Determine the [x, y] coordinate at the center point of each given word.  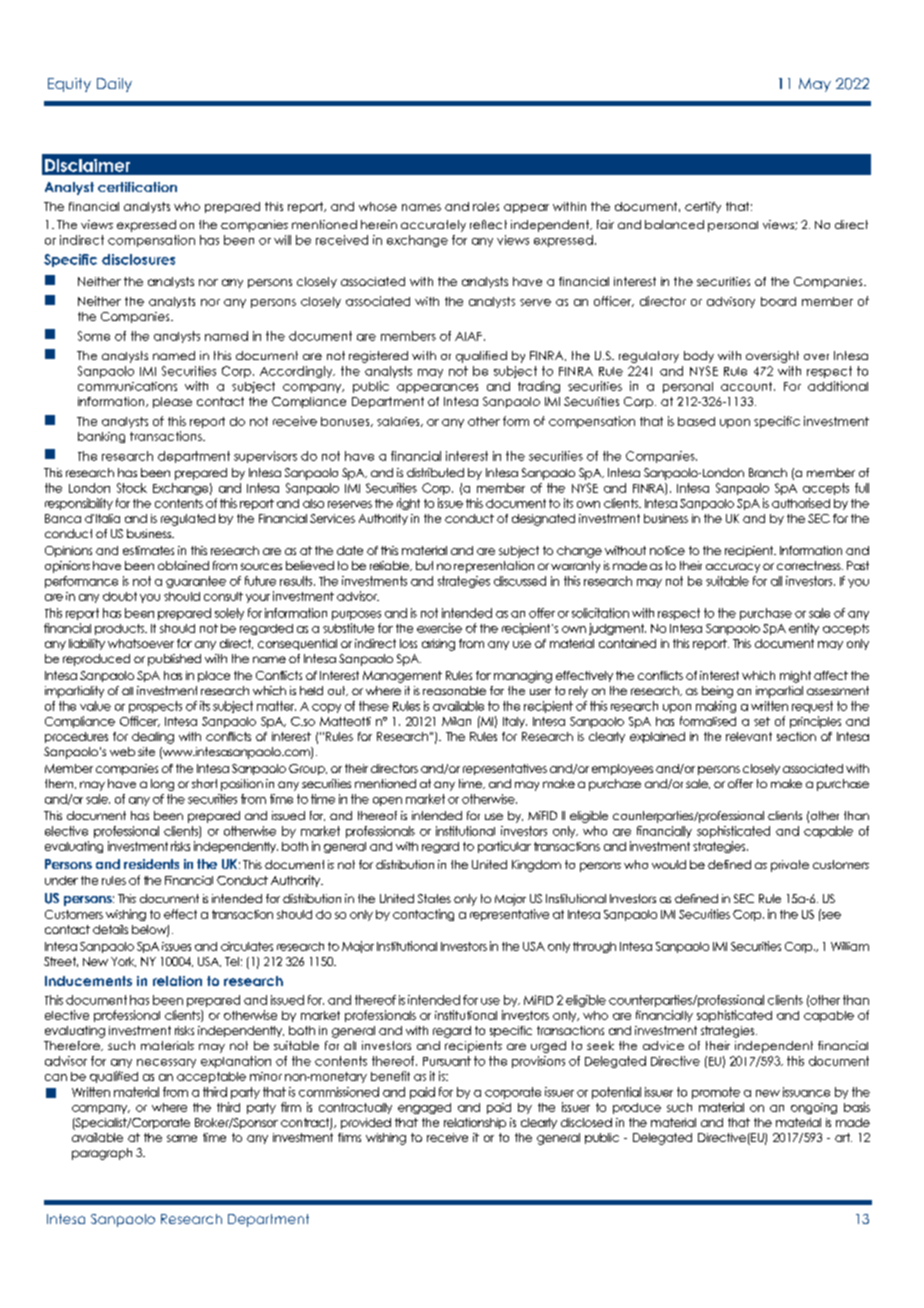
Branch [768, 472]
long [162, 785]
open [387, 801]
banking [101, 437]
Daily [114, 85]
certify [703, 207]
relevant [749, 736]
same [182, 1138]
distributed [435, 472]
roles [486, 206]
